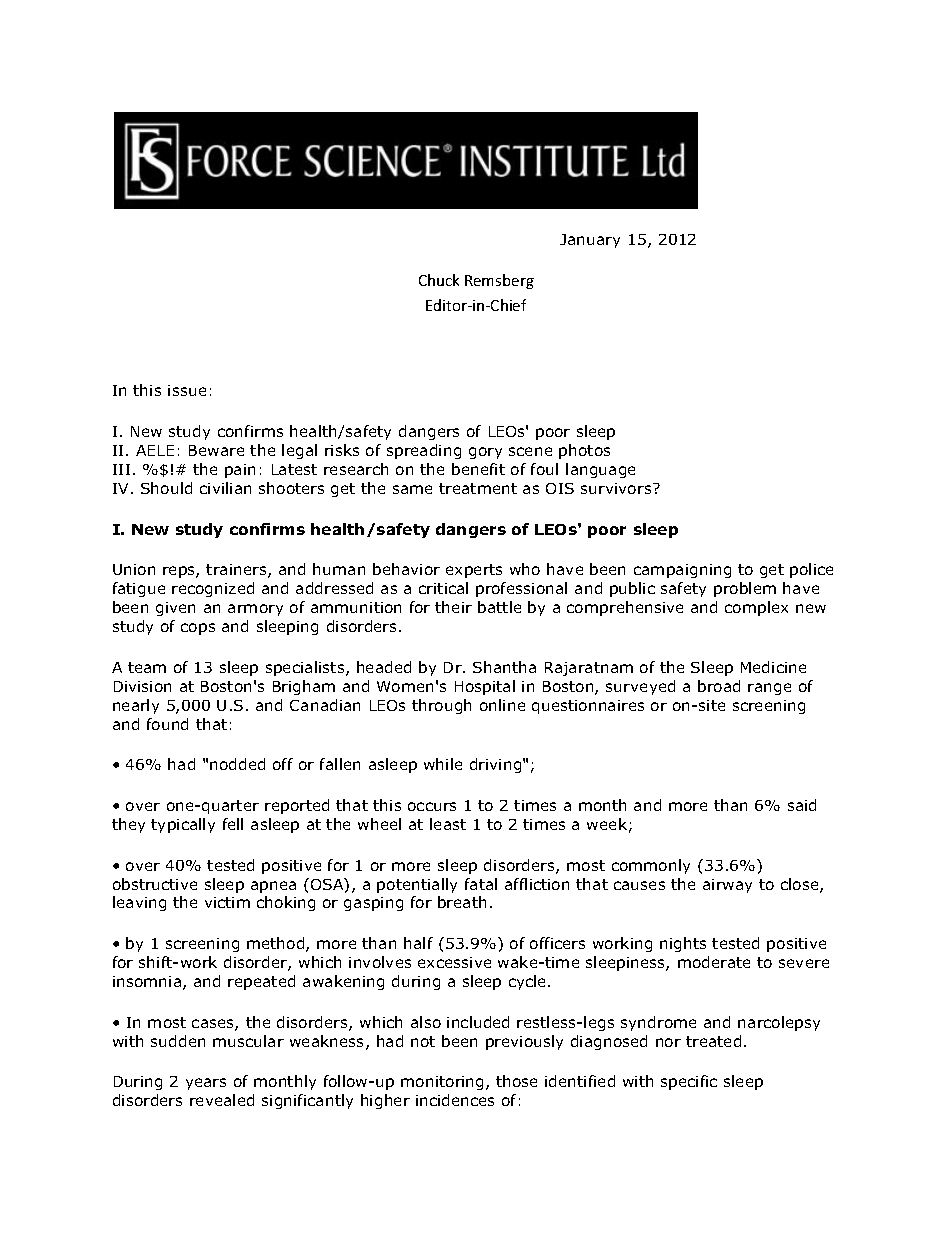 This screenshot has width=952, height=1233. I want to click on team, so click(147, 667).
